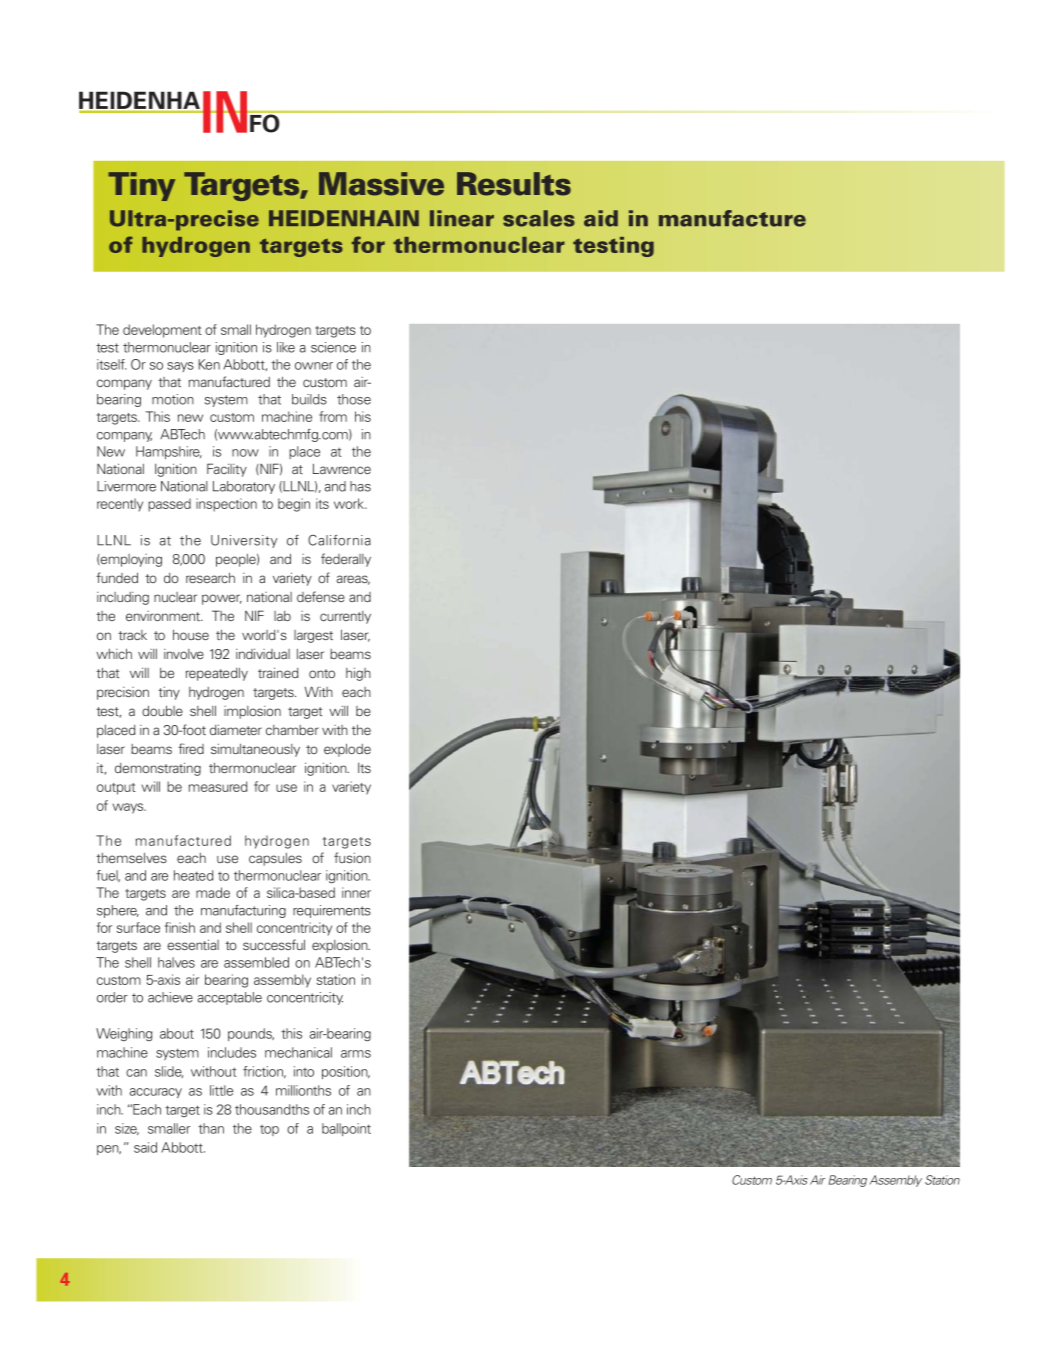 The width and height of the page is (1041, 1347). I want to click on ballpoint, so click(346, 1129).
